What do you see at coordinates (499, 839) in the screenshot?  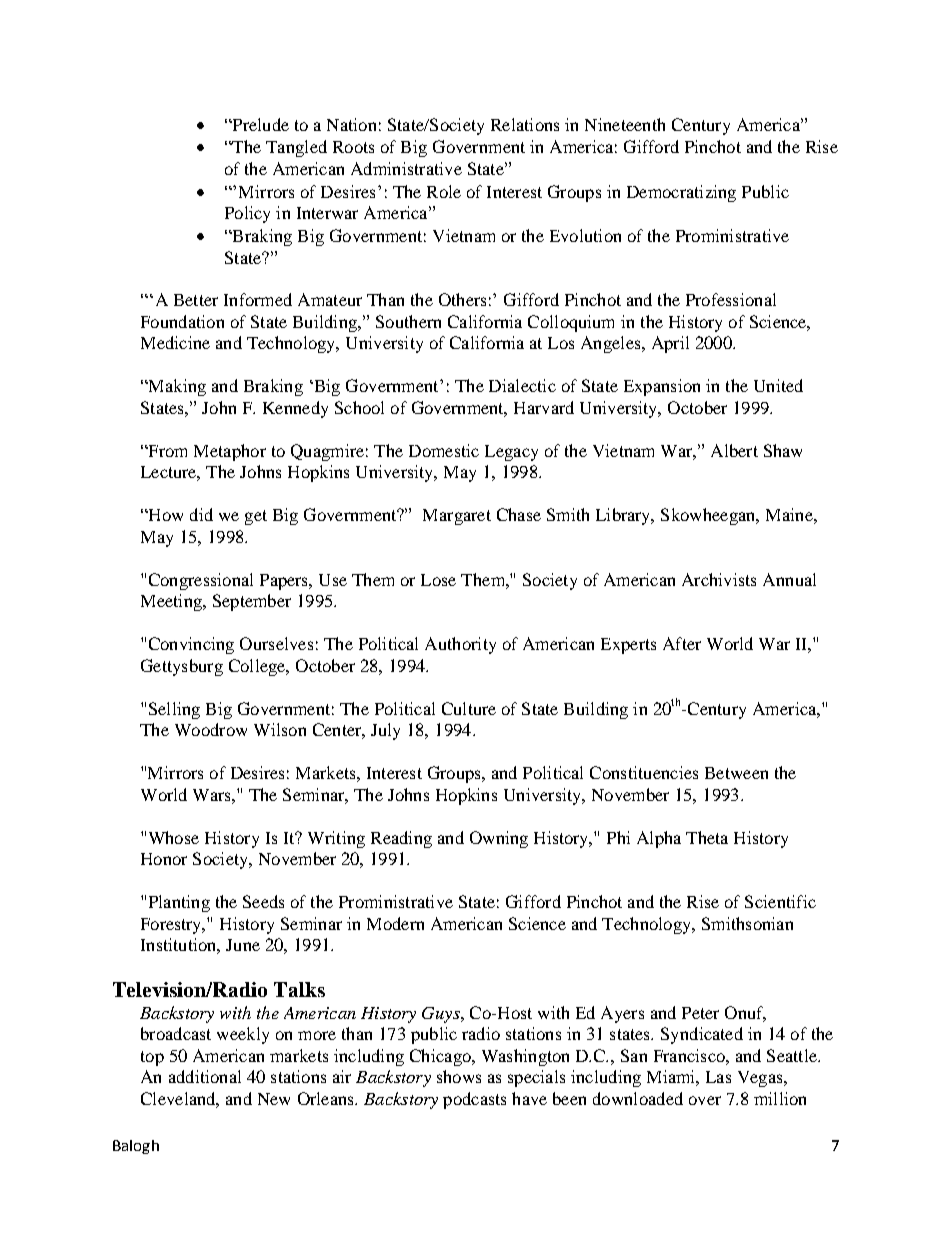 I see `Owning` at bounding box center [499, 839].
